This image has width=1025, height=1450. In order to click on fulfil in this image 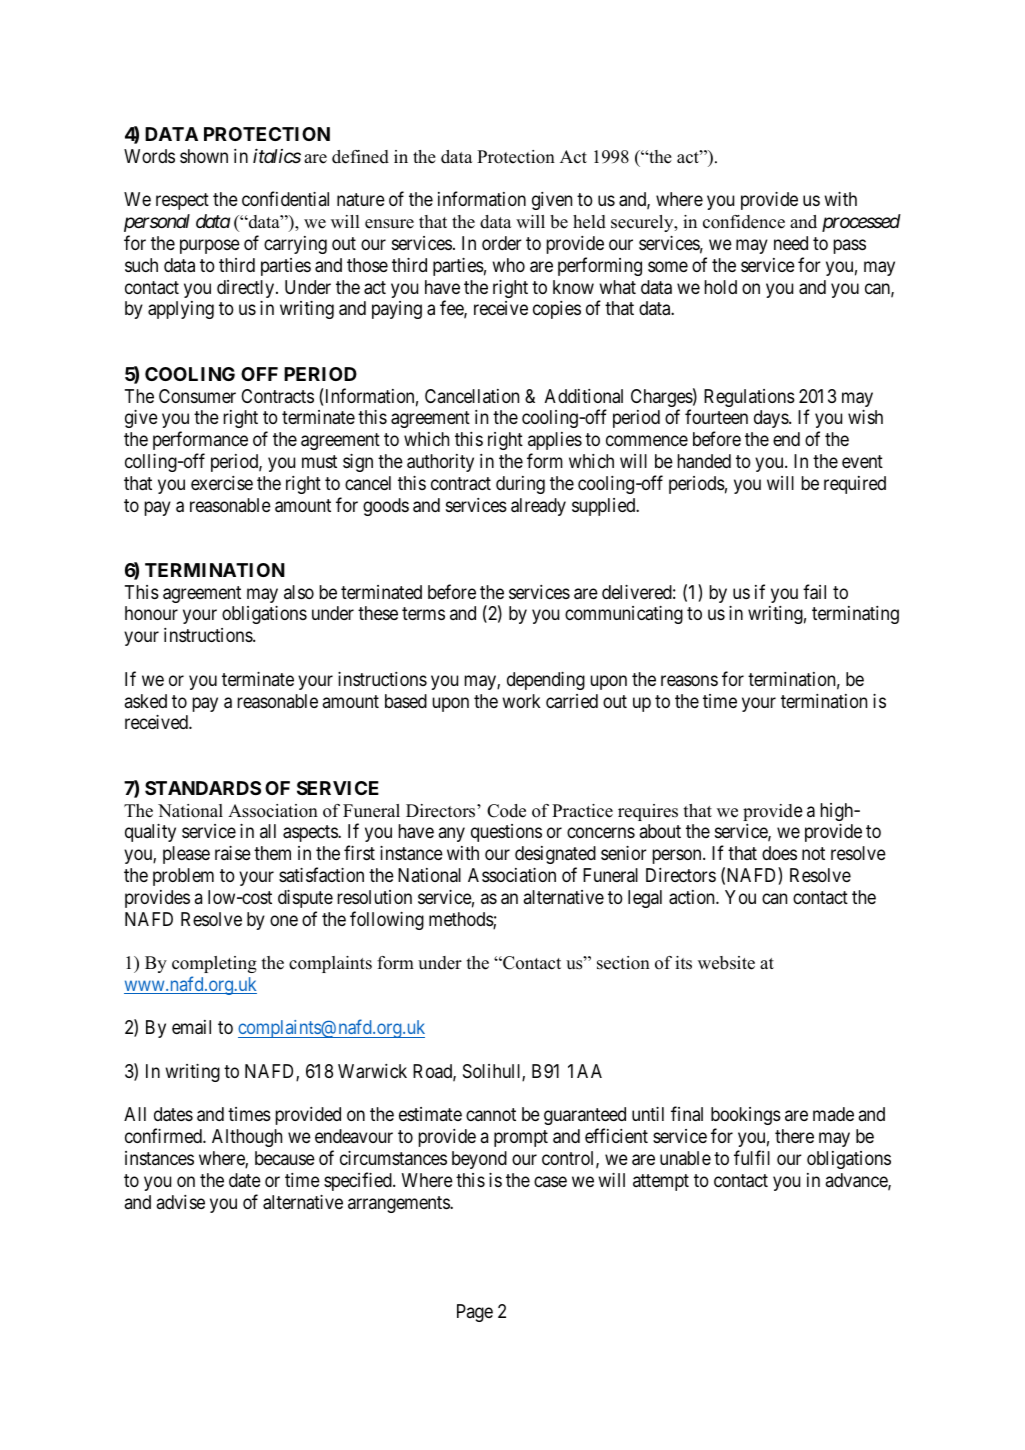, I will do `click(752, 1157)`.
